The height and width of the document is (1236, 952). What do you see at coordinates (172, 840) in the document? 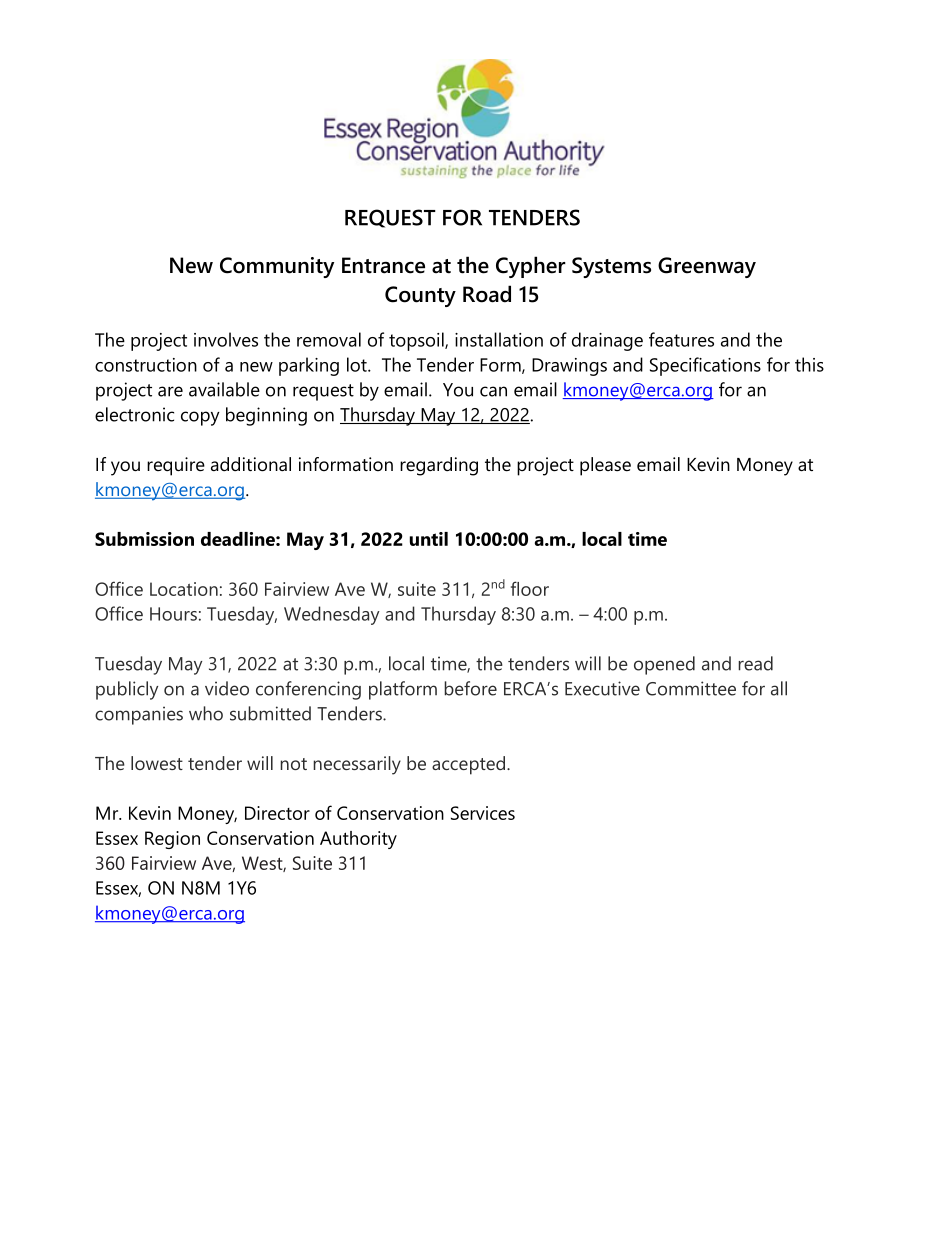
I see `Region` at bounding box center [172, 840].
